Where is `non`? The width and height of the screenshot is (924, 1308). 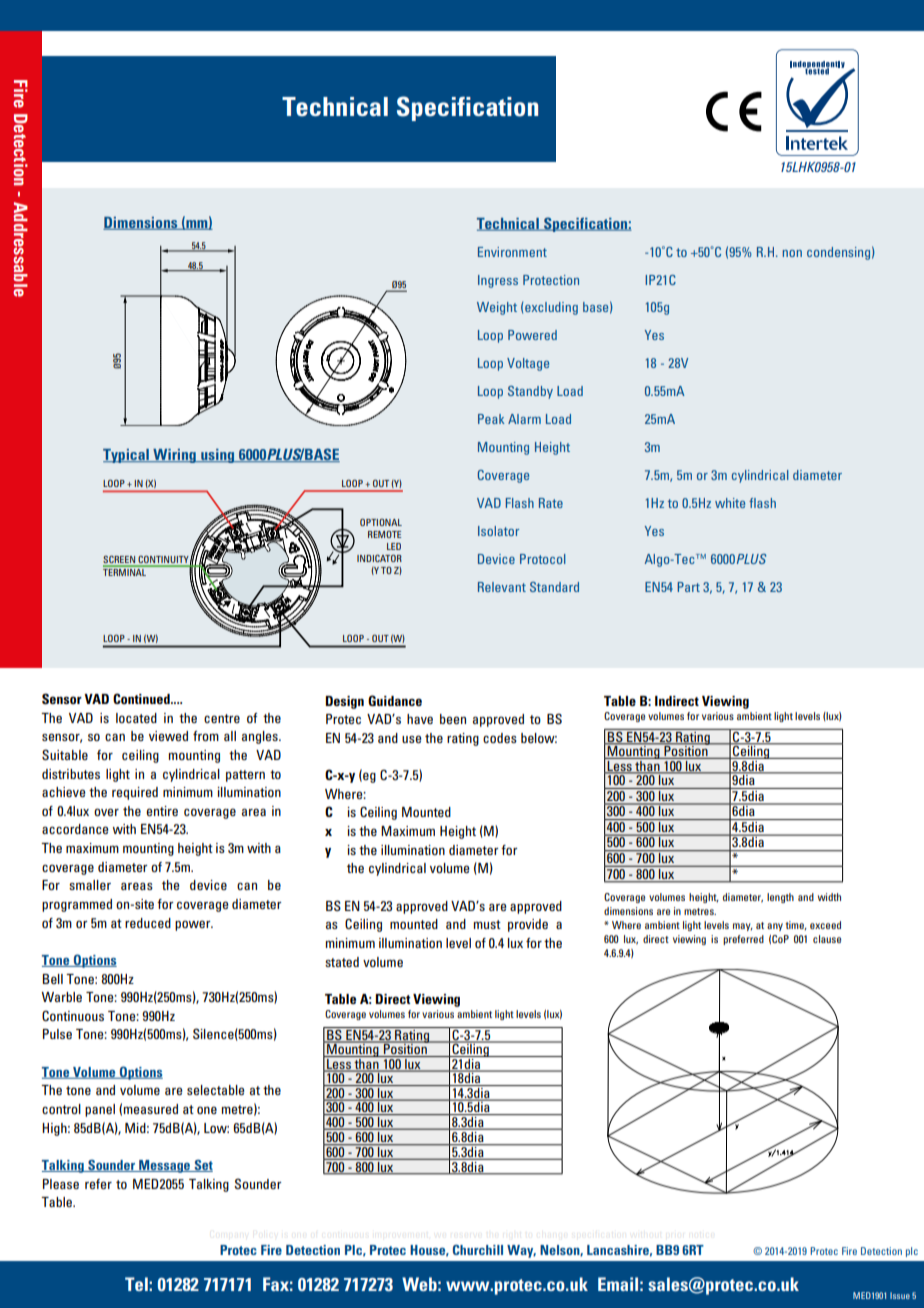 non is located at coordinates (792, 253).
